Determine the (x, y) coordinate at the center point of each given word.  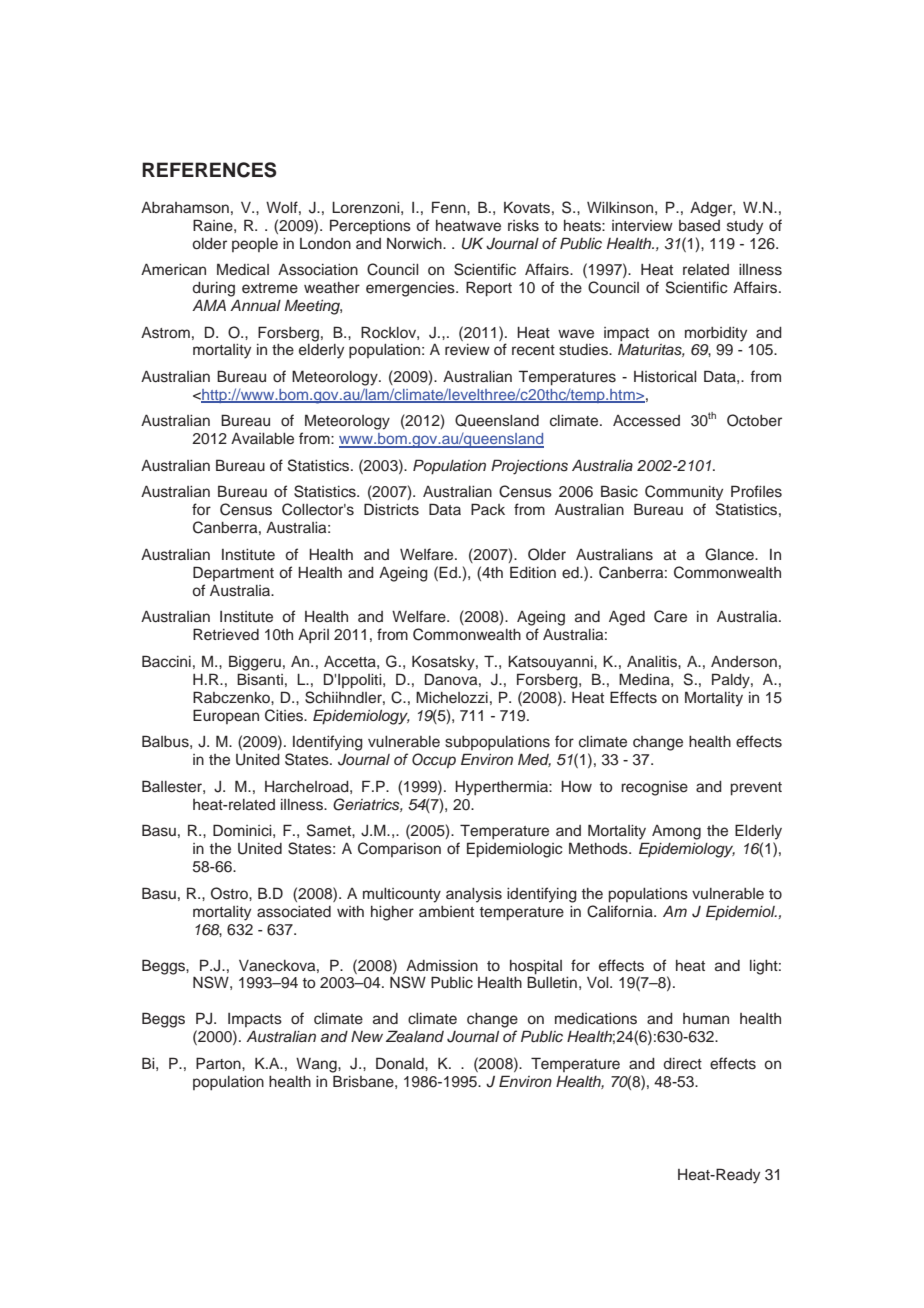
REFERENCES (209, 170)
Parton (219, 1063)
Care (670, 616)
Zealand (415, 1036)
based (699, 226)
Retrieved (226, 634)
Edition (533, 572)
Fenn (450, 207)
